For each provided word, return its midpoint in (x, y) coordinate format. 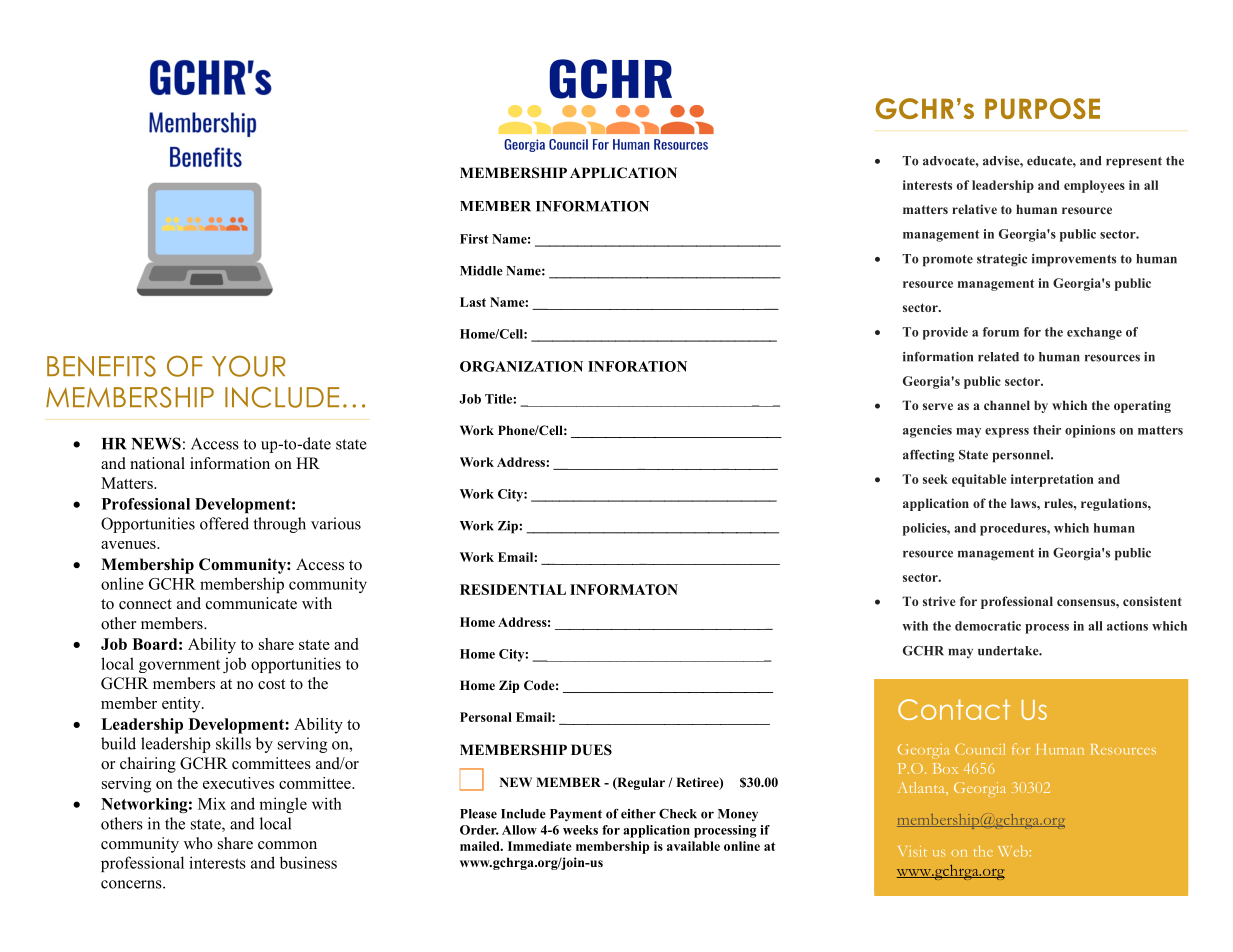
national (157, 463)
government (179, 666)
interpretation (1052, 480)
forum (1001, 332)
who (198, 843)
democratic (988, 626)
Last (473, 302)
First (474, 239)
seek (935, 479)
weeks (580, 830)
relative (974, 209)
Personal (486, 717)
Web (1013, 851)
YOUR (249, 366)
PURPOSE (1042, 108)
